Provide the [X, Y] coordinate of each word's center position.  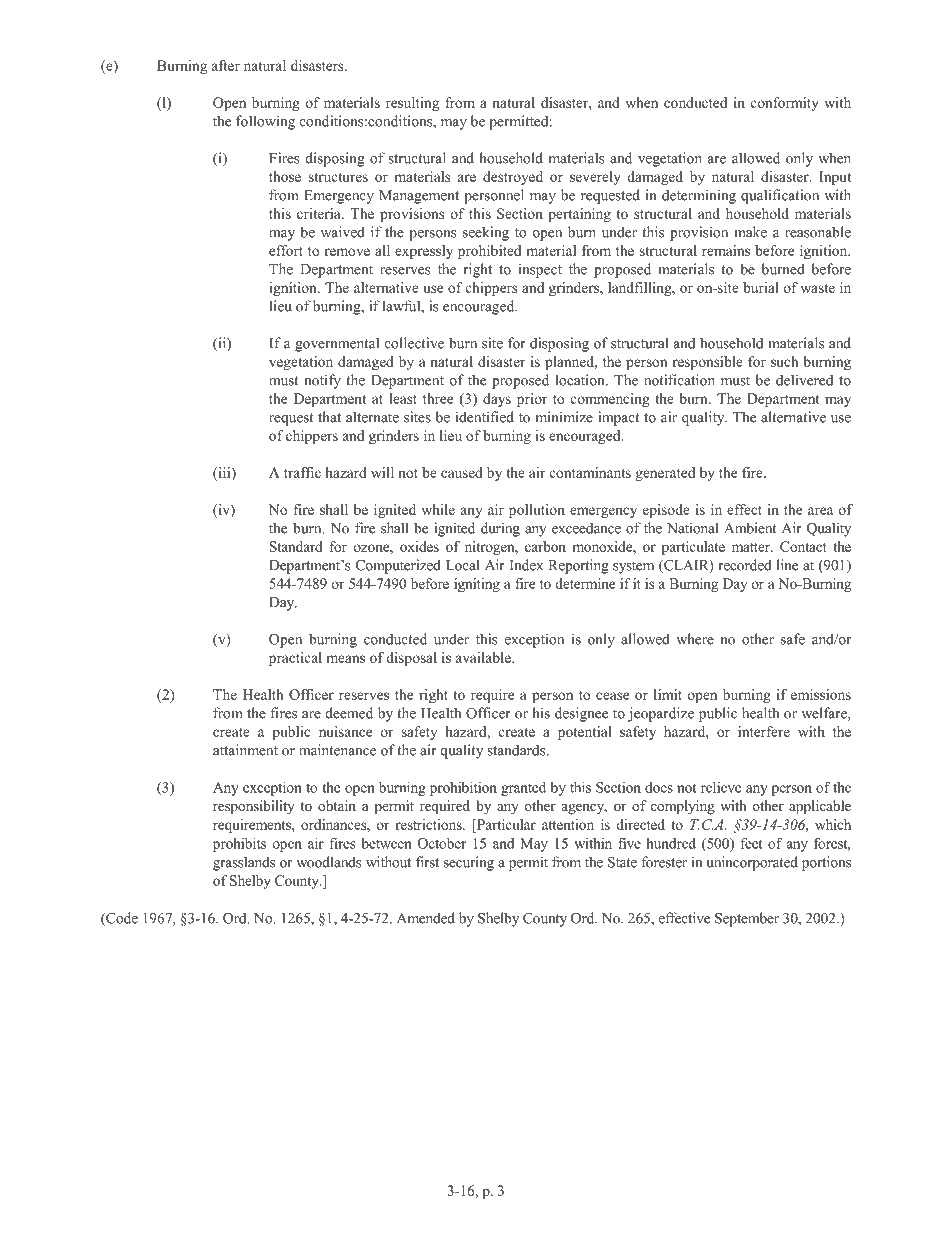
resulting [412, 104]
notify [322, 381]
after [226, 65]
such [785, 361]
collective [414, 343]
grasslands [244, 863]
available [484, 657]
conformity [785, 104]
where [695, 639]
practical [295, 659]
